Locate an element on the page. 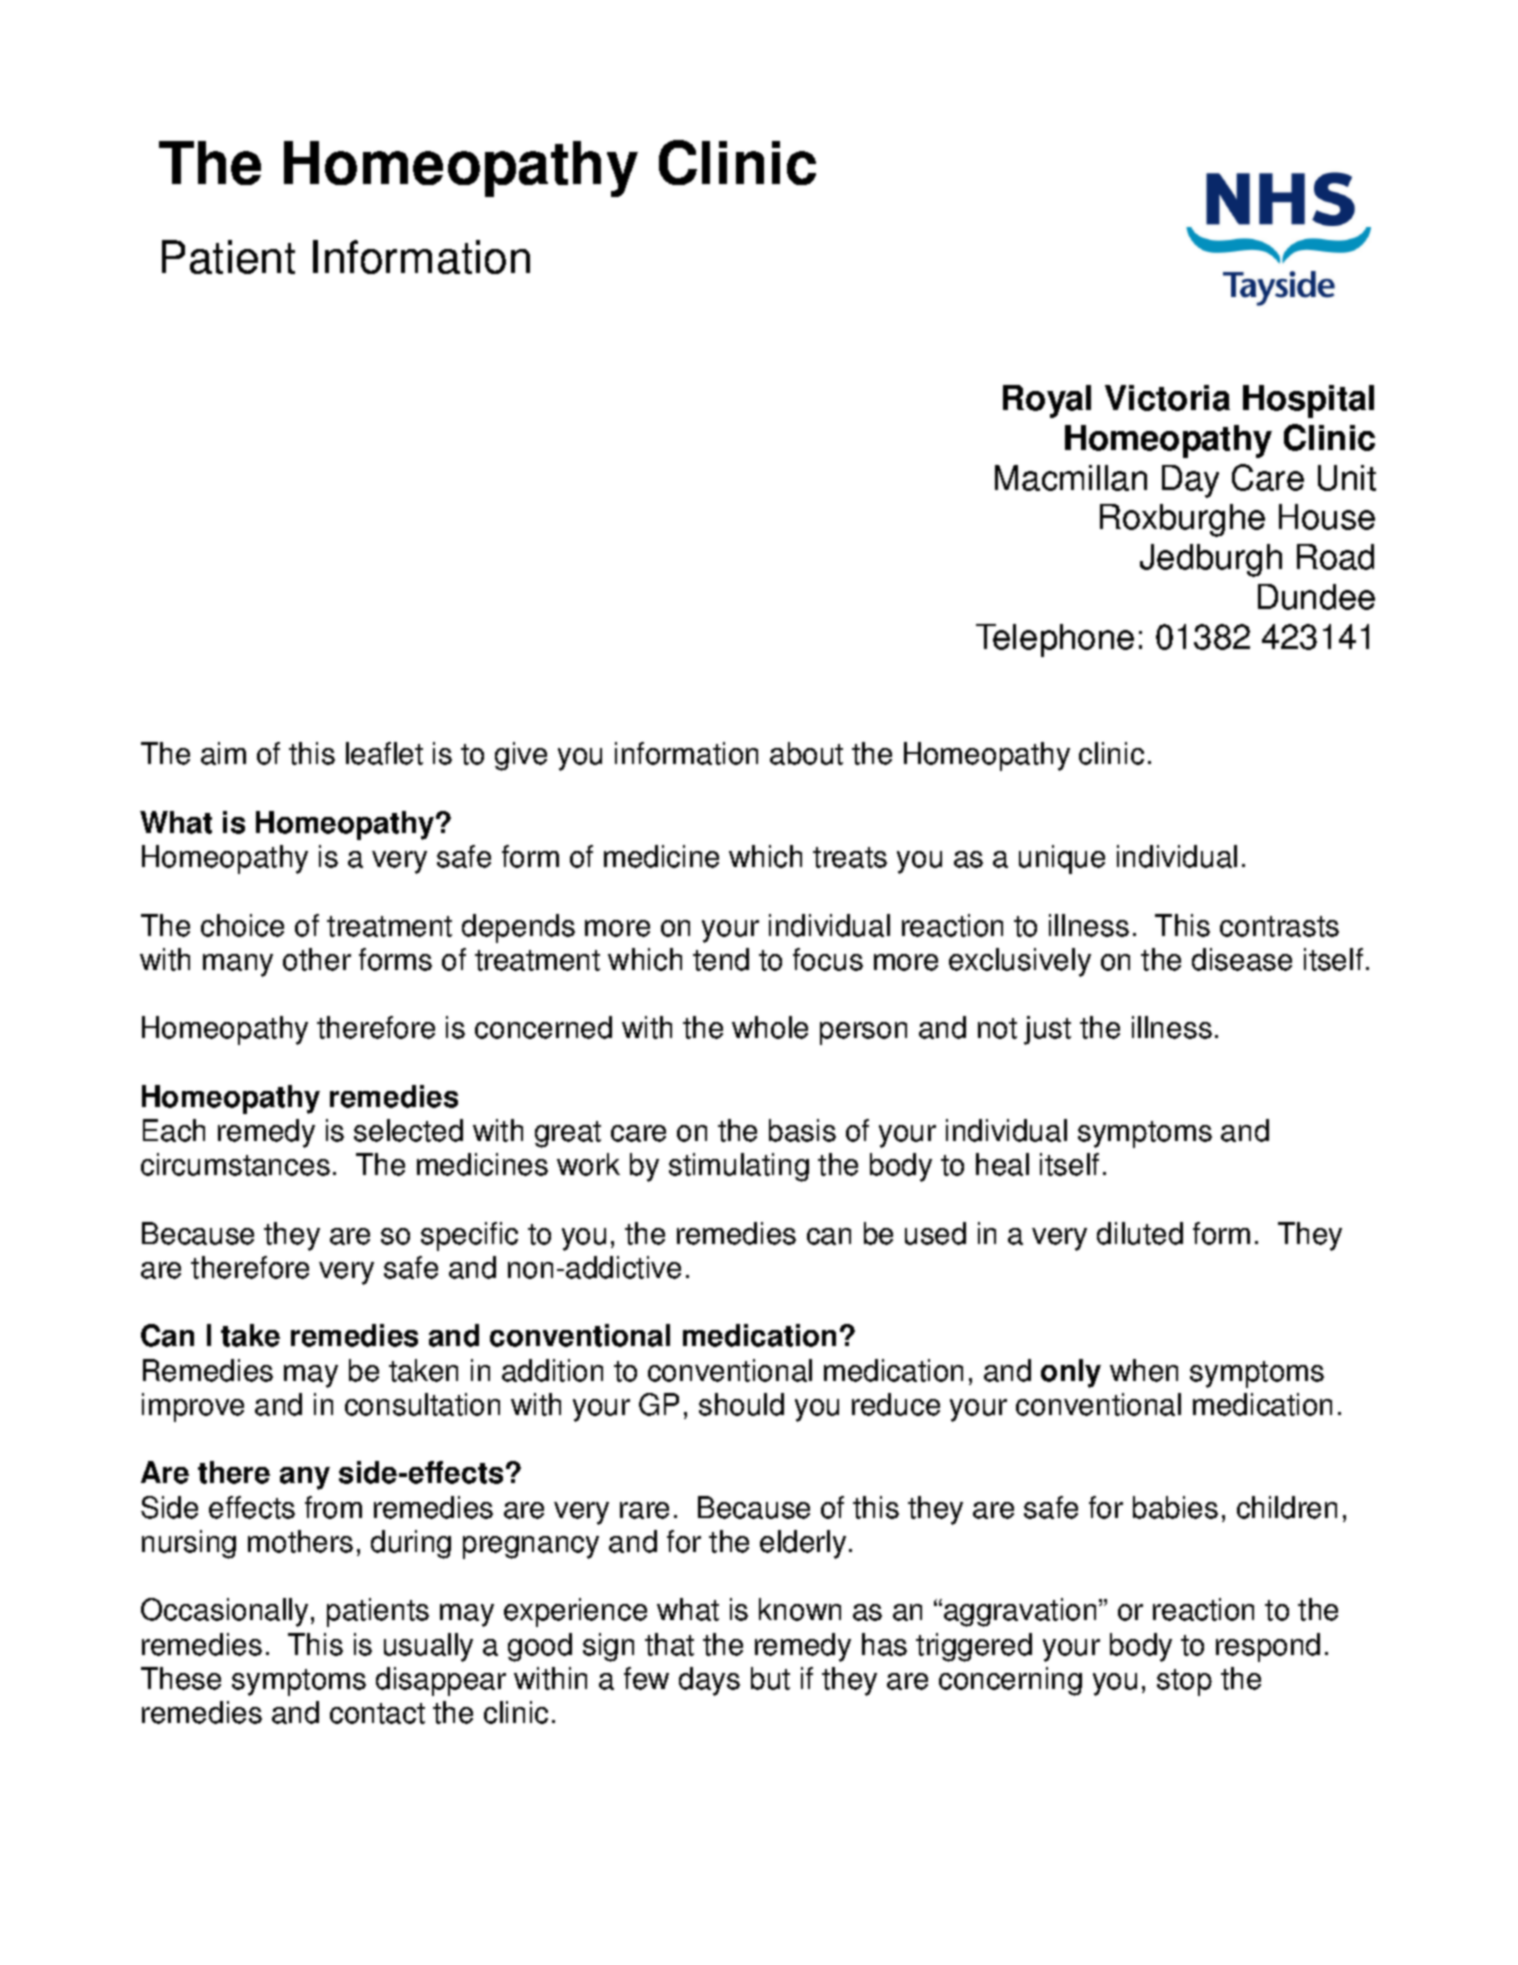 The image size is (1518, 1965). should is located at coordinates (741, 1404).
